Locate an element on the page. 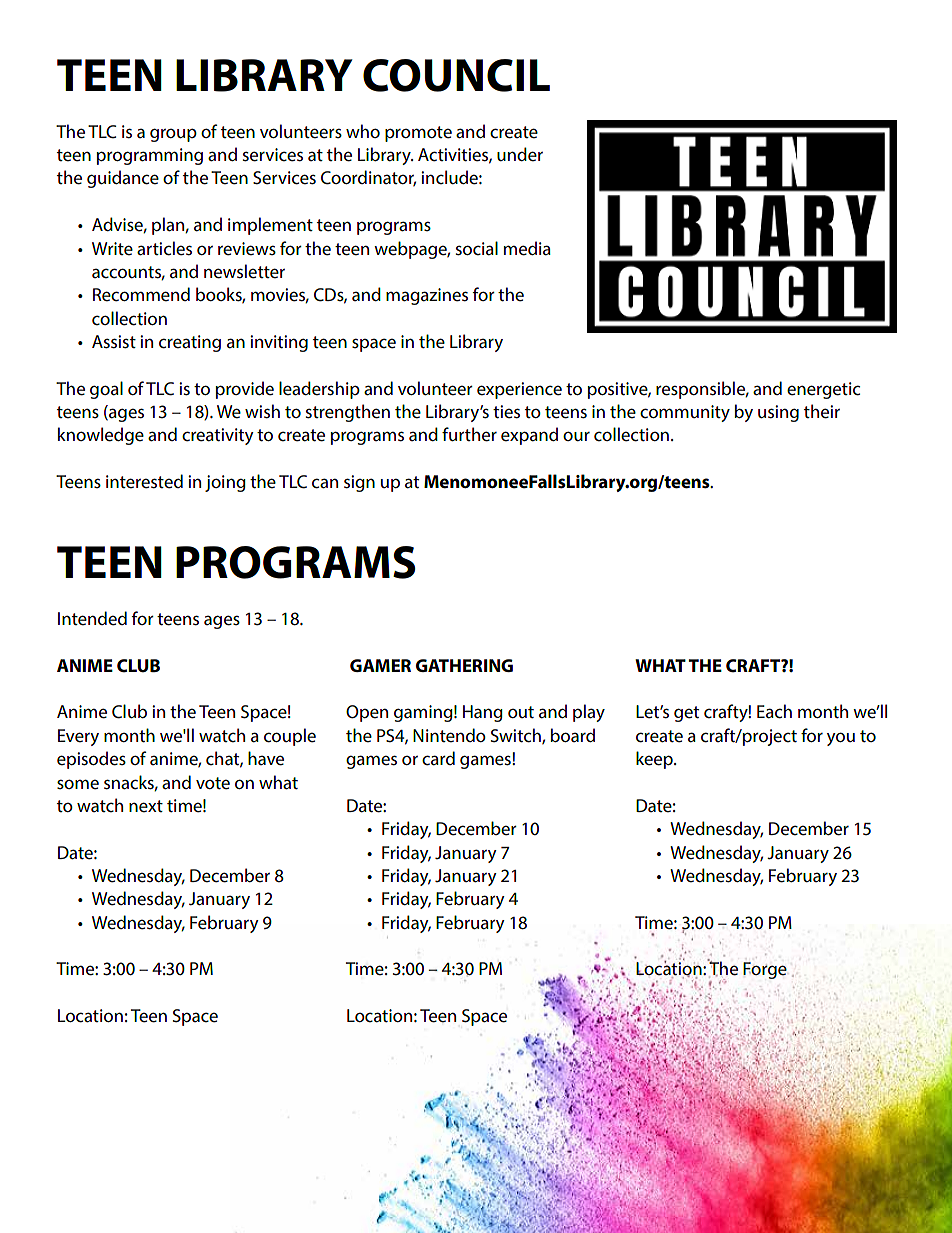 The image size is (952, 1233). next is located at coordinates (146, 806).
